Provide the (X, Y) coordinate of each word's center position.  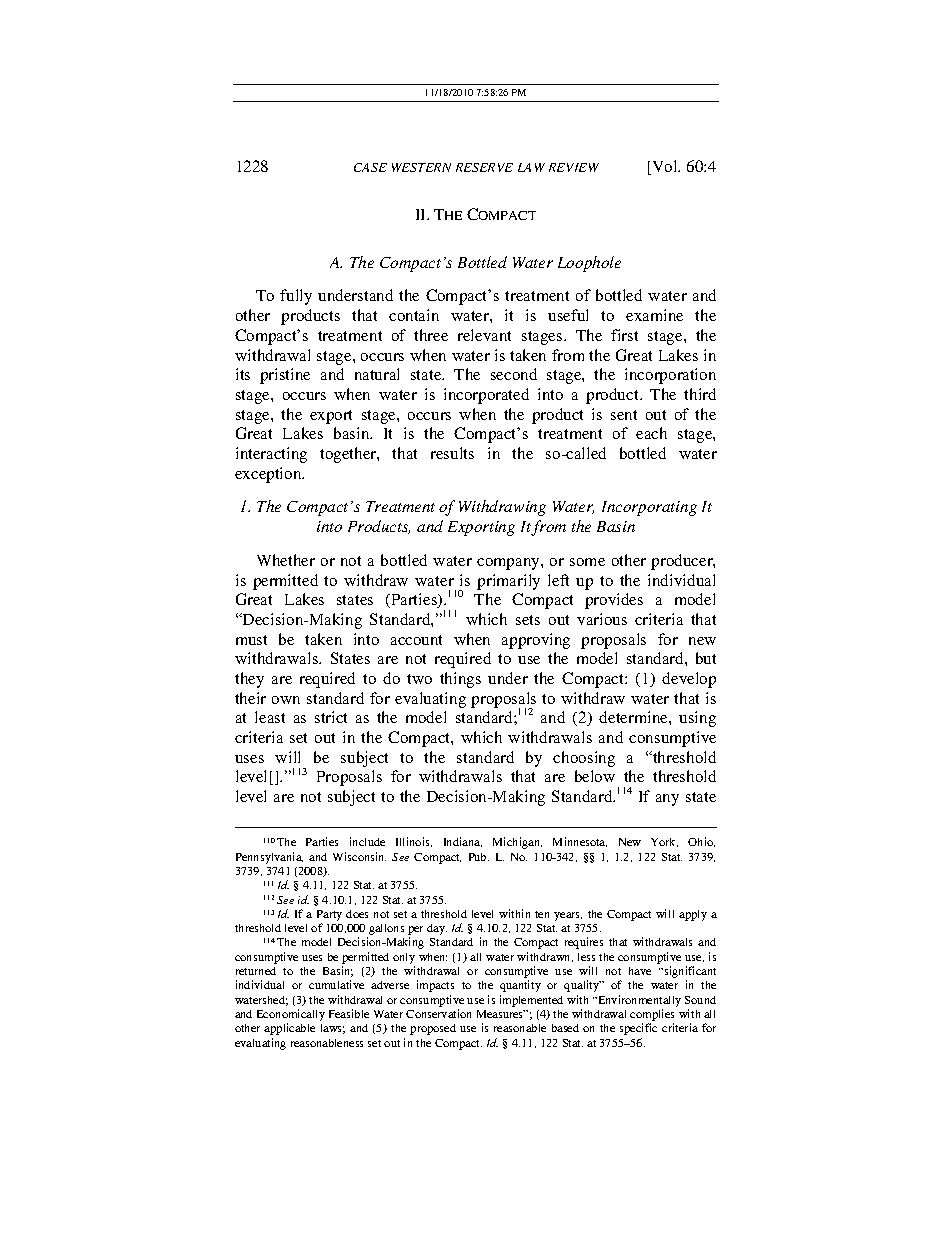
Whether (286, 560)
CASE (370, 167)
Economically (291, 1016)
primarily (508, 582)
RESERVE (484, 167)
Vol (665, 167)
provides (614, 601)
